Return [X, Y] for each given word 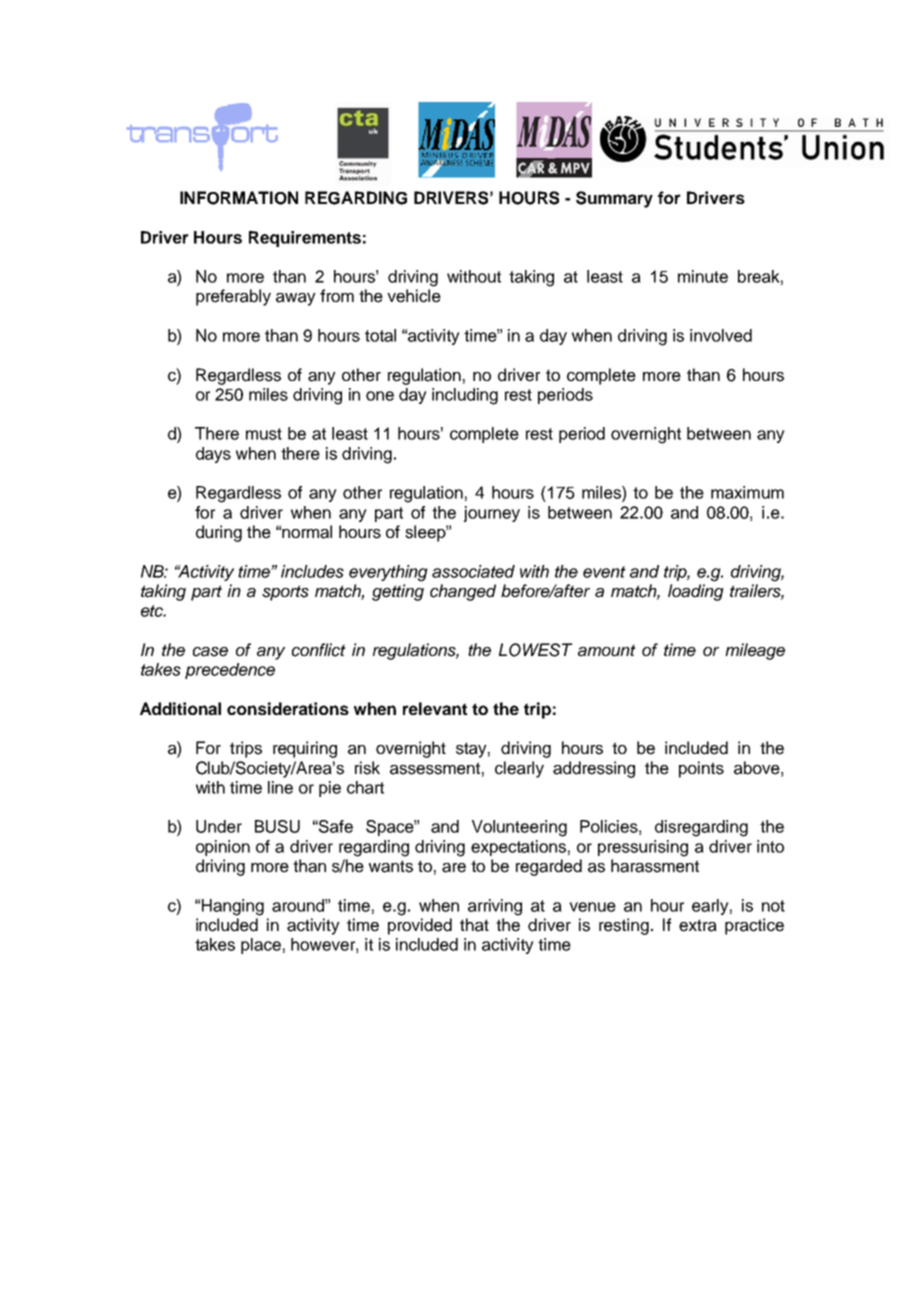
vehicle [414, 296]
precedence [230, 671]
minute [703, 276]
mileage [755, 651]
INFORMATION [239, 198]
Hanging [233, 907]
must [264, 434]
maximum [747, 492]
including [465, 396]
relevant [435, 708]
